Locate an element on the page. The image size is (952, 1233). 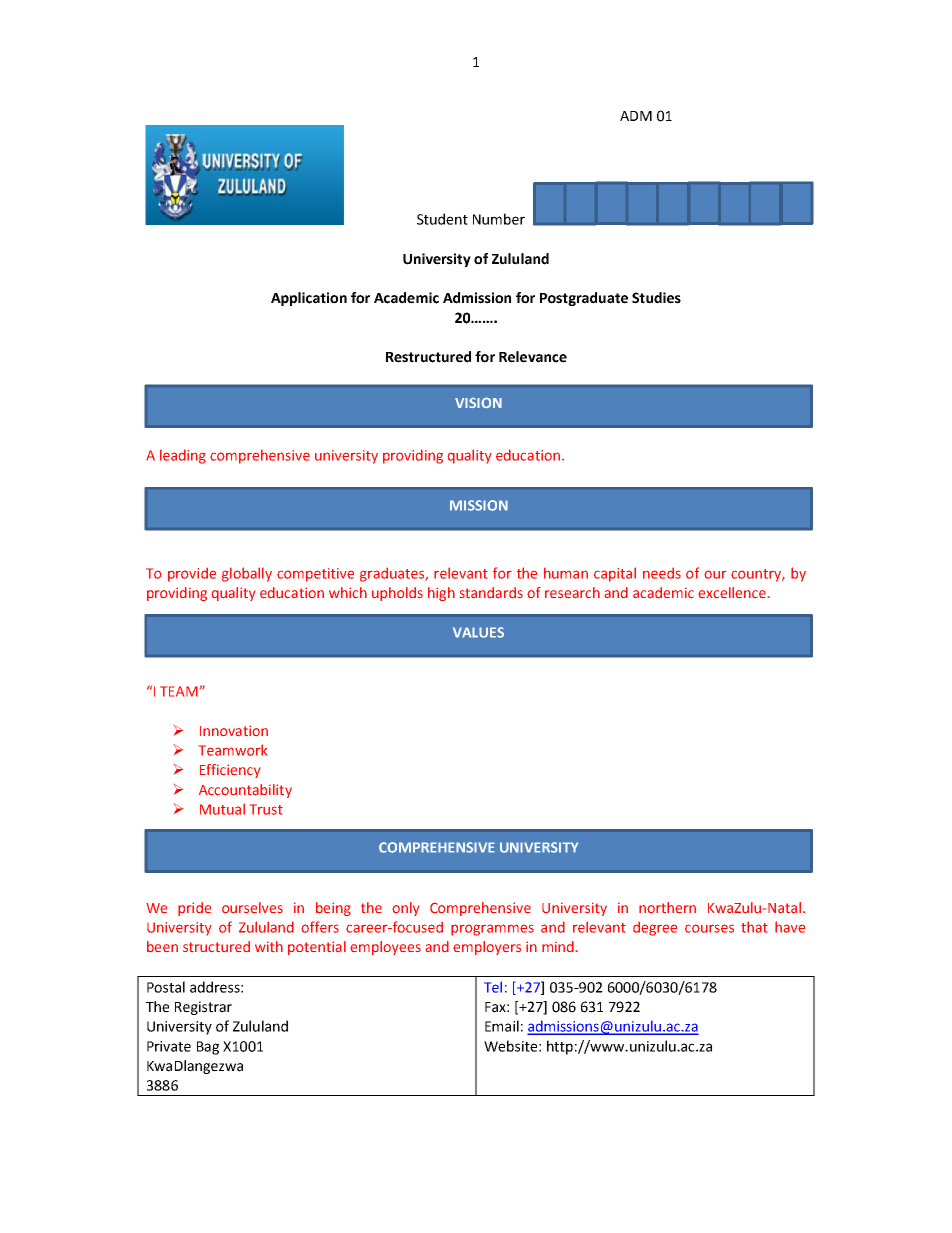
Mutual is located at coordinates (222, 809).
